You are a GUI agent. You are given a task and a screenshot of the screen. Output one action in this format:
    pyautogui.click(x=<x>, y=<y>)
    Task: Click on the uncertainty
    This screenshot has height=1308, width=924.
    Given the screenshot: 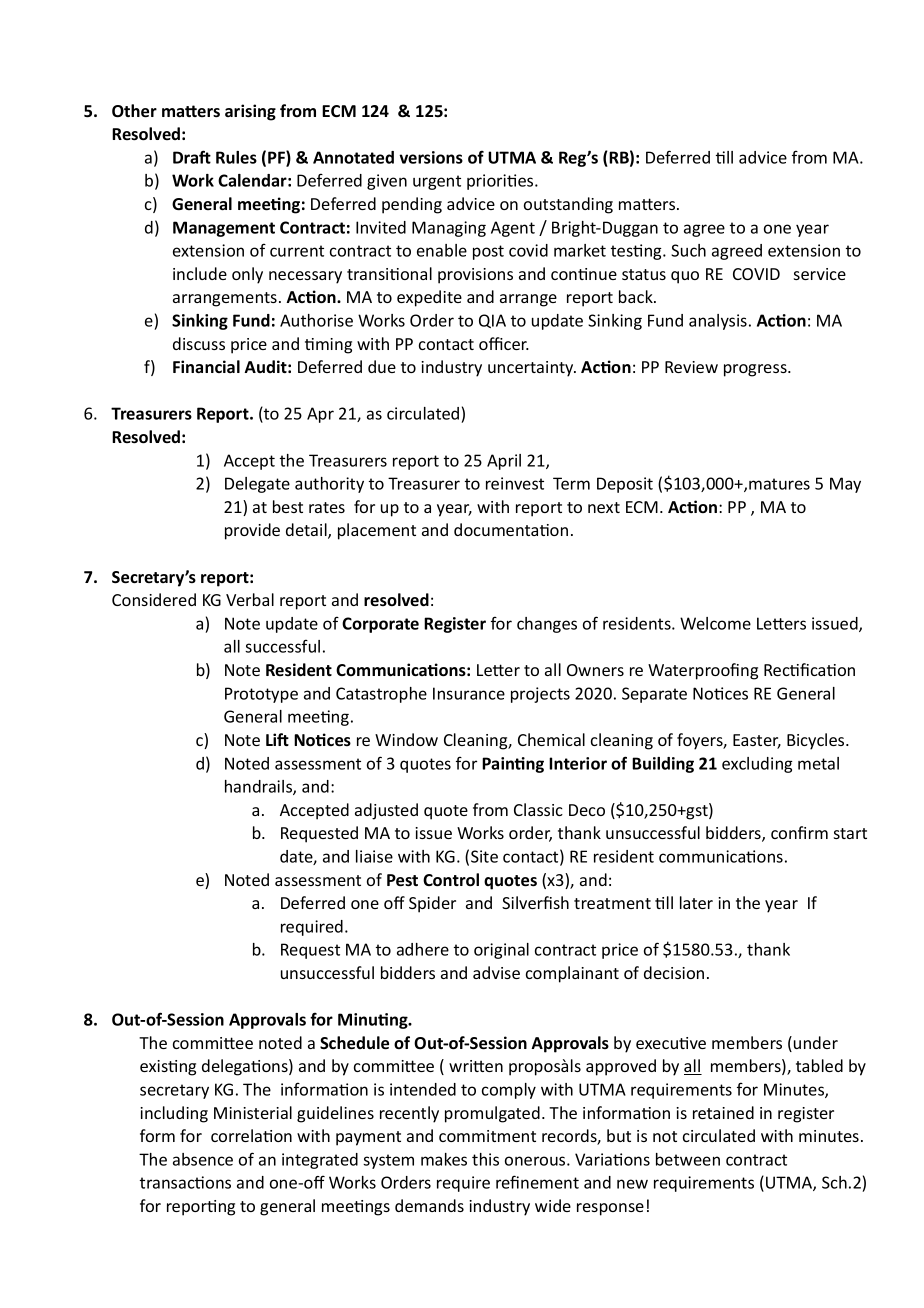 What is the action you would take?
    pyautogui.click(x=532, y=369)
